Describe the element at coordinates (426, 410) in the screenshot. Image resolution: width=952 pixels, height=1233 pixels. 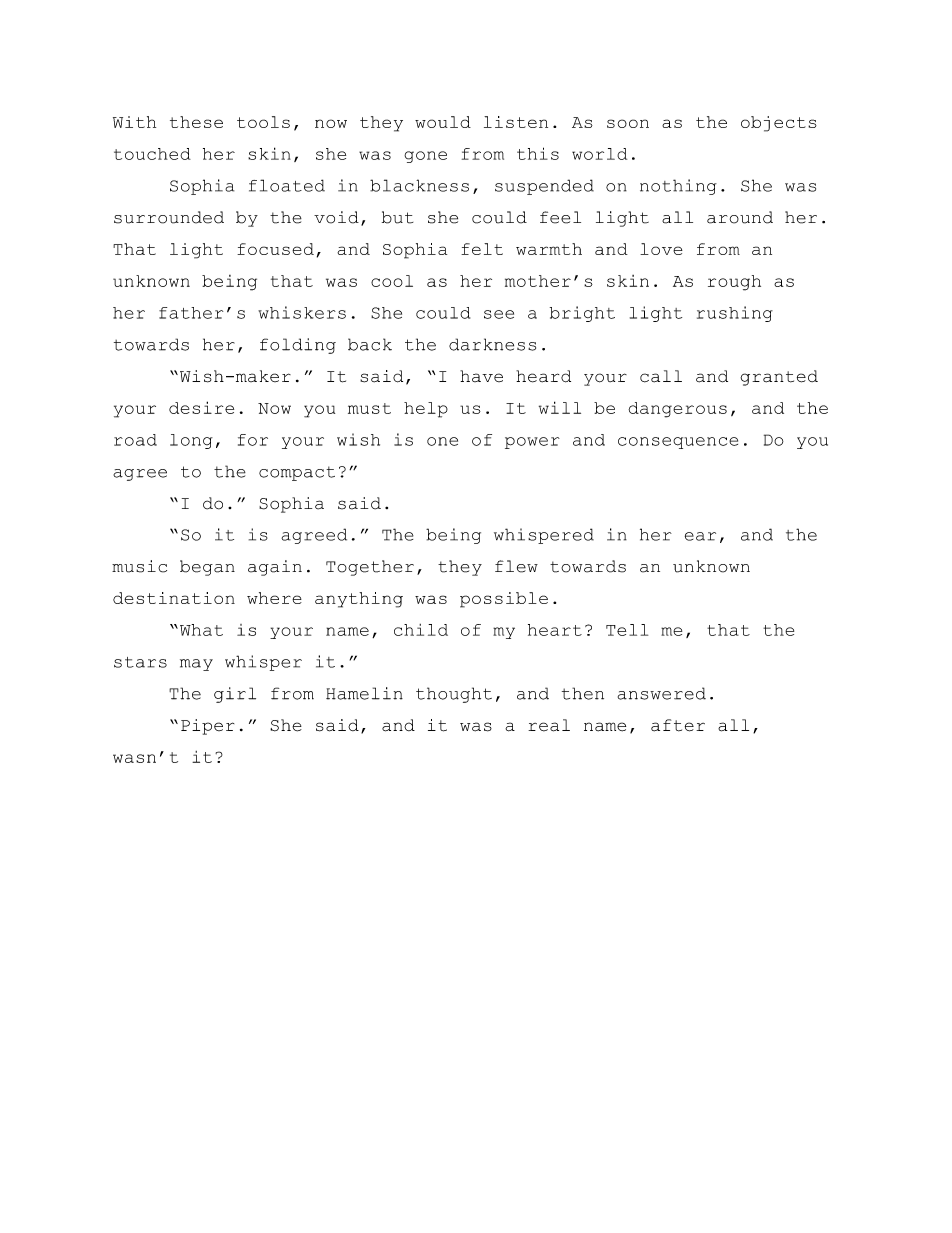
I see `help` at that location.
